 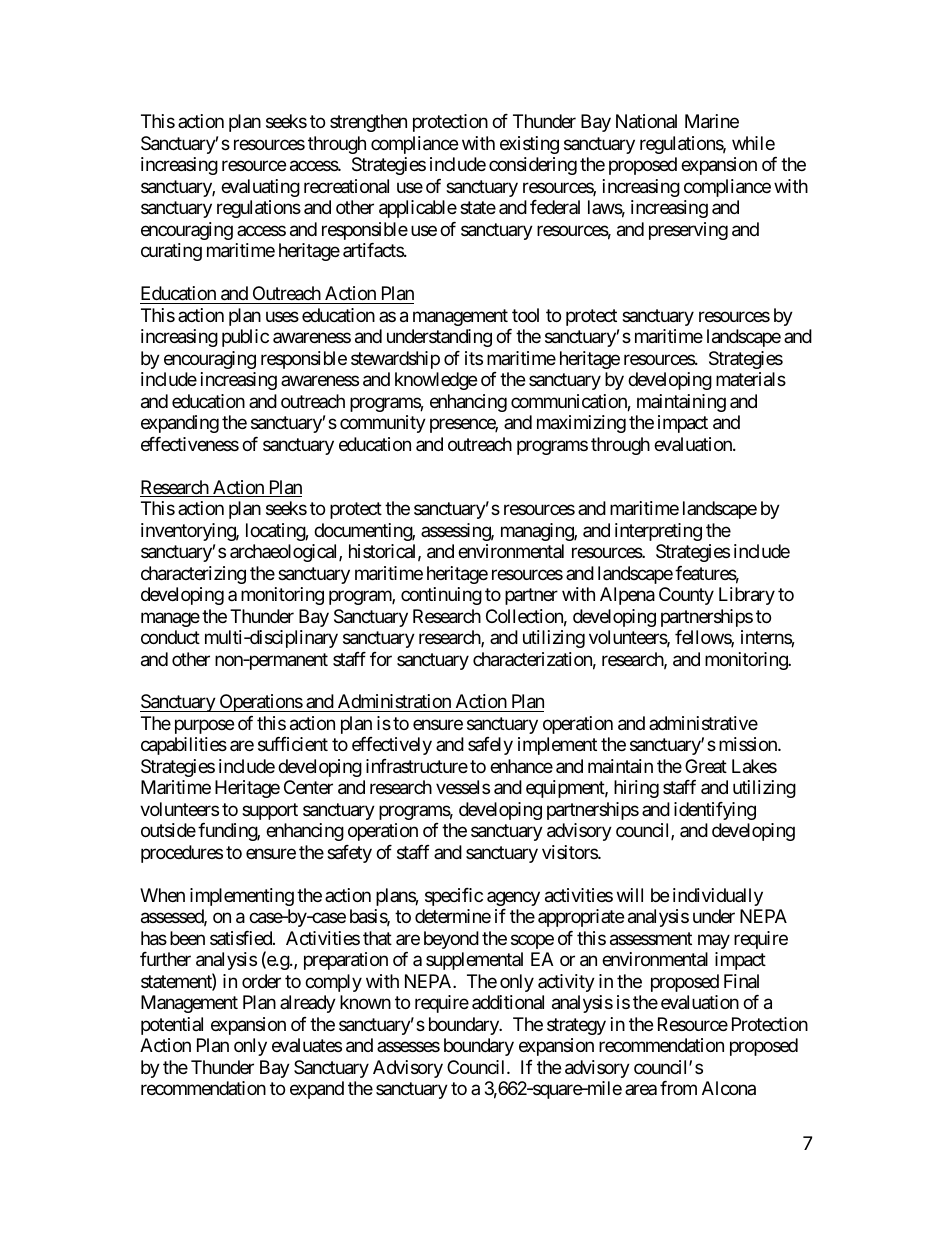 What do you see at coordinates (646, 121) in the image?
I see `National` at bounding box center [646, 121].
